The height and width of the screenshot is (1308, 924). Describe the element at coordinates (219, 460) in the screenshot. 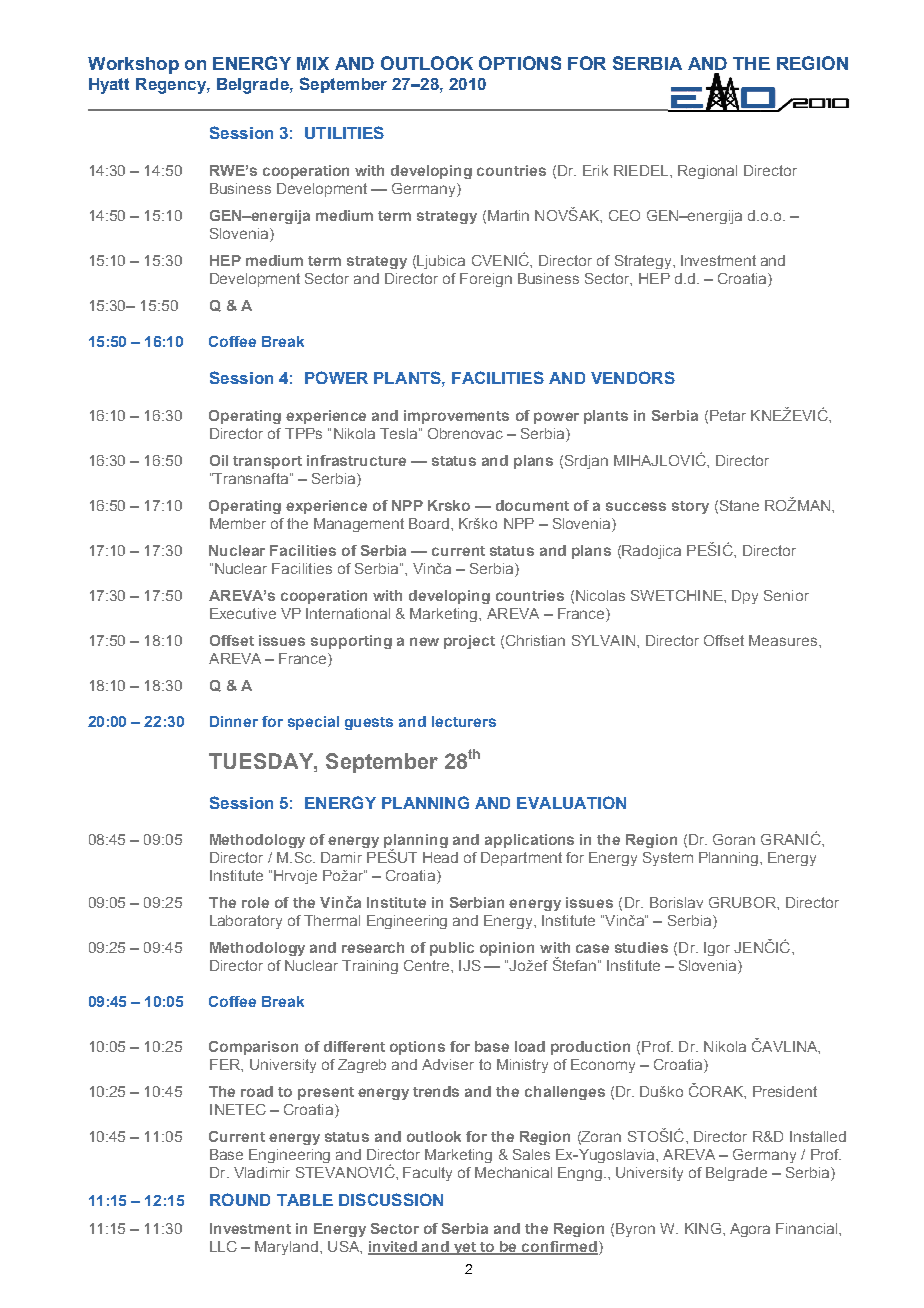

I see `Oil` at that location.
